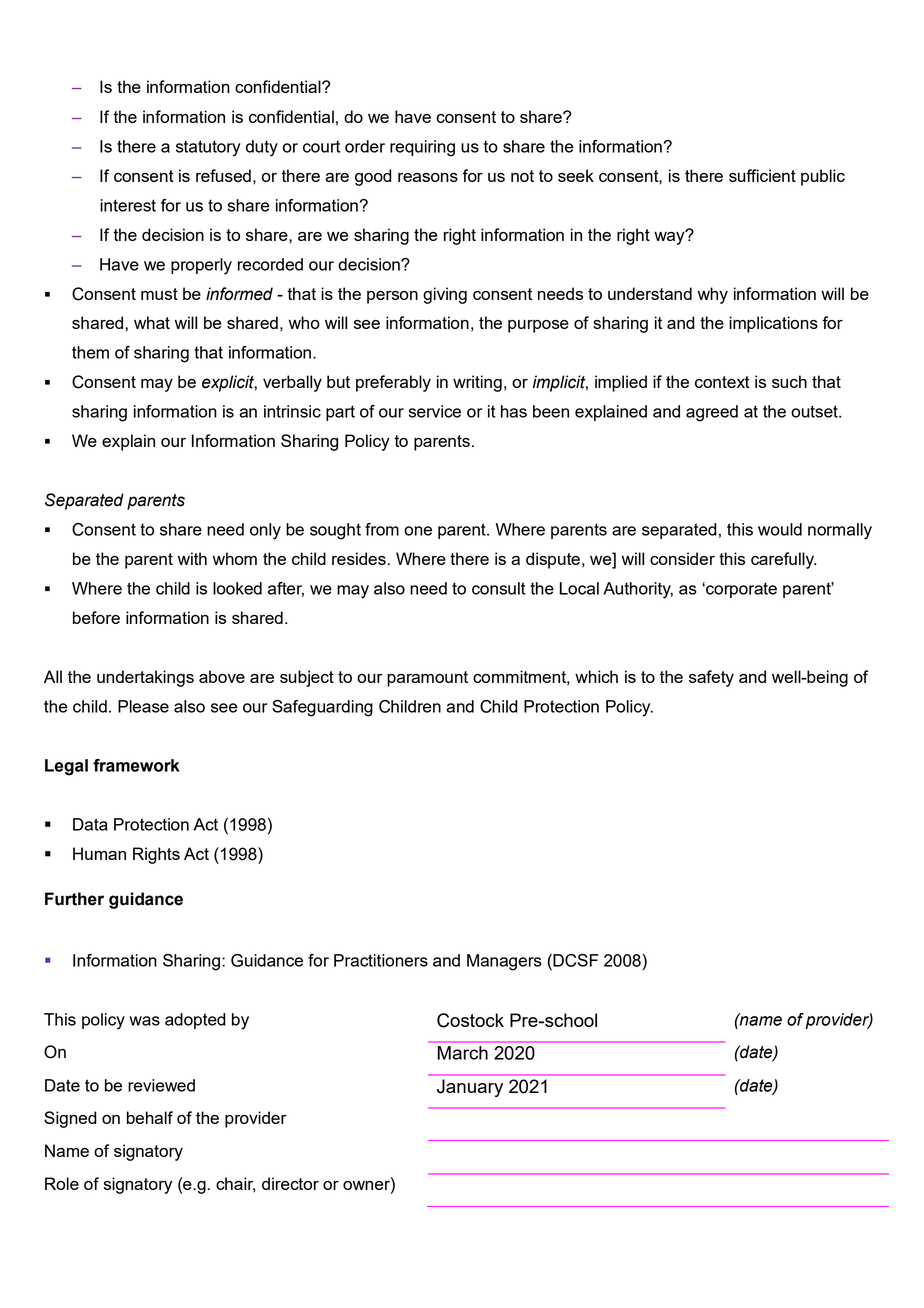 The height and width of the document is (1308, 924). What do you see at coordinates (136, 765) in the document?
I see `framework` at bounding box center [136, 765].
